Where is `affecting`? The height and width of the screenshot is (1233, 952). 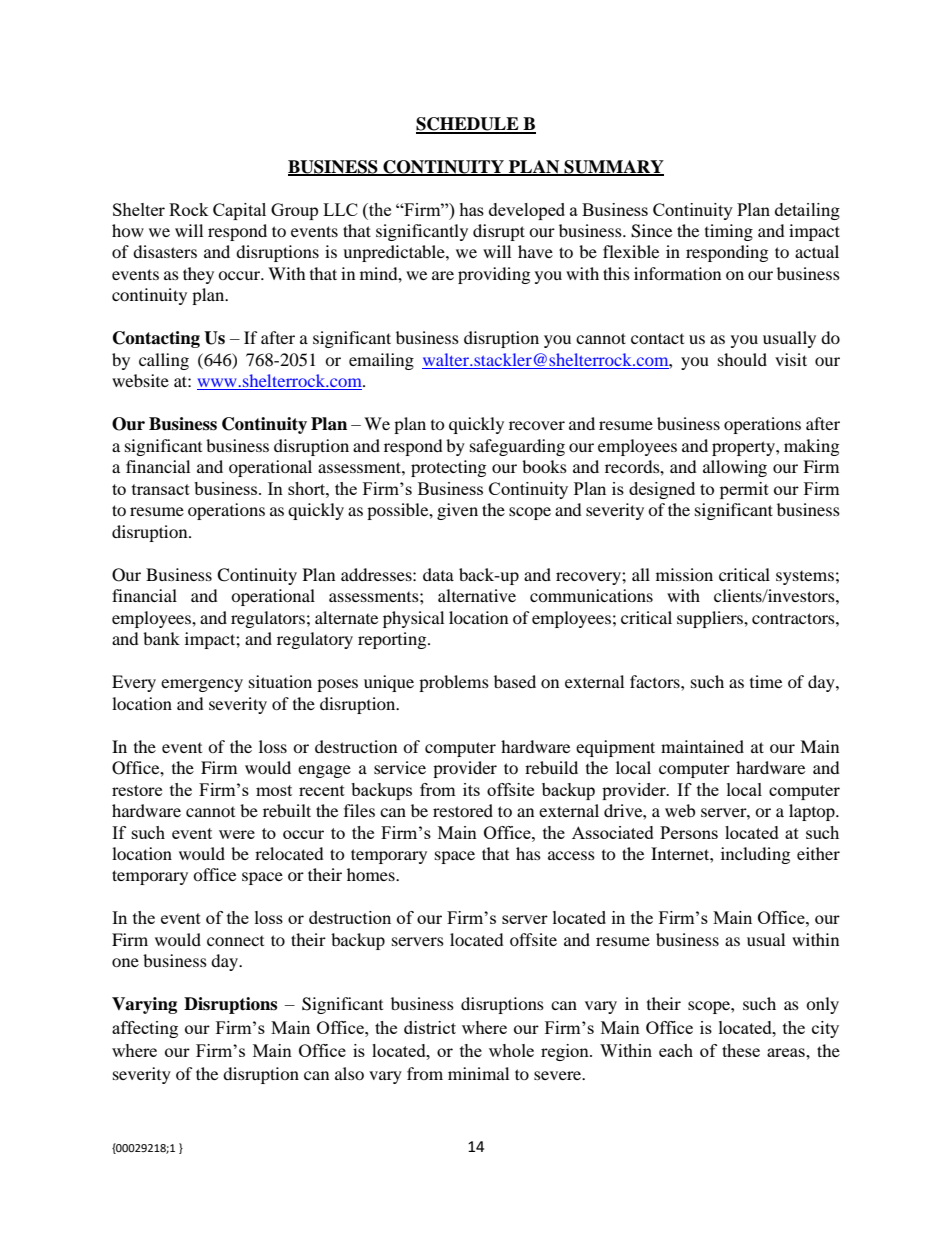
affecting is located at coordinates (145, 1029).
